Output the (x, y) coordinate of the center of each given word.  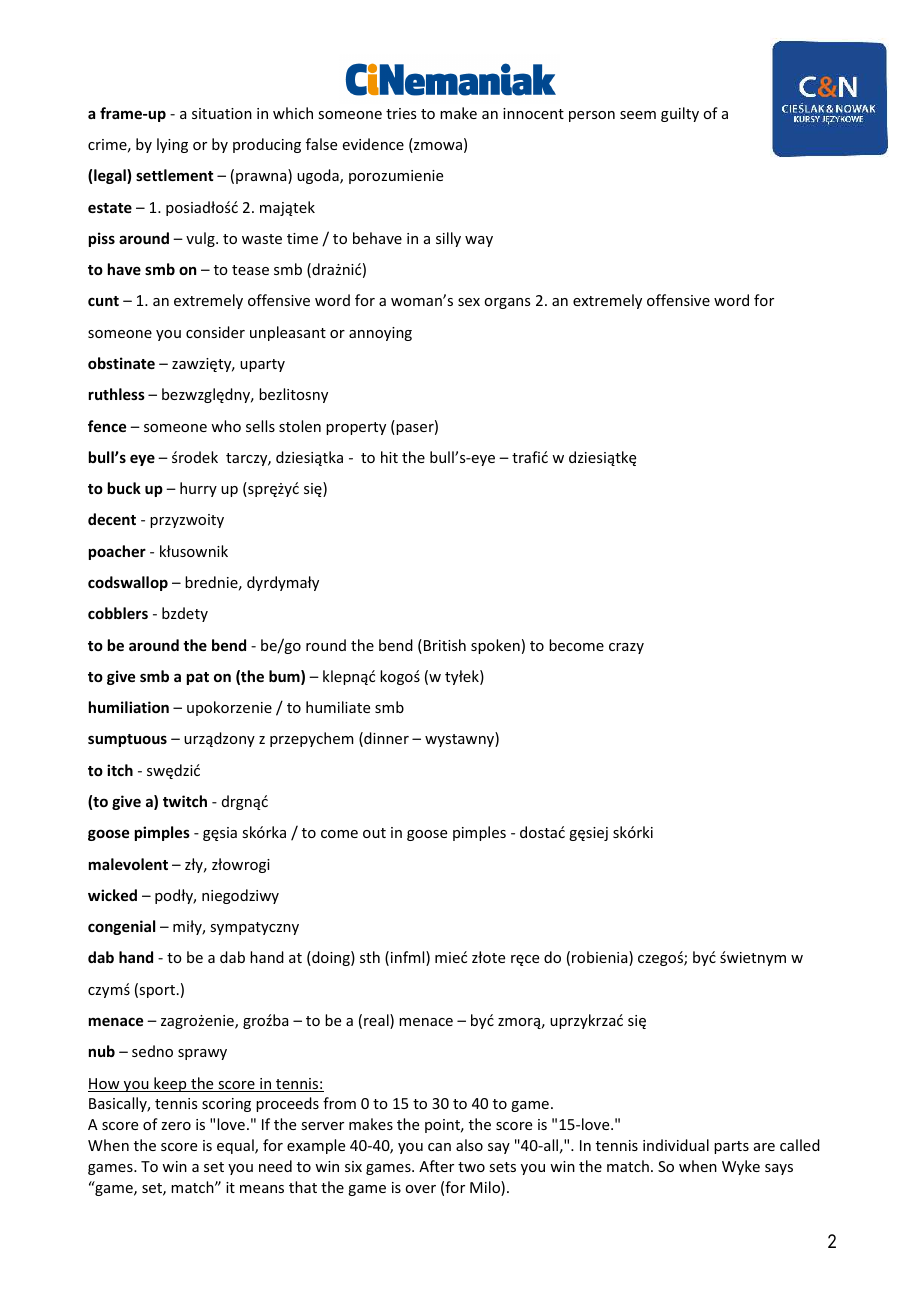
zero (176, 1126)
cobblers (118, 613)
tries (401, 113)
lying (172, 145)
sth (370, 957)
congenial (121, 927)
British (445, 645)
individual (676, 1145)
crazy (626, 648)
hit (389, 457)
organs (507, 303)
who (226, 426)
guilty (680, 114)
